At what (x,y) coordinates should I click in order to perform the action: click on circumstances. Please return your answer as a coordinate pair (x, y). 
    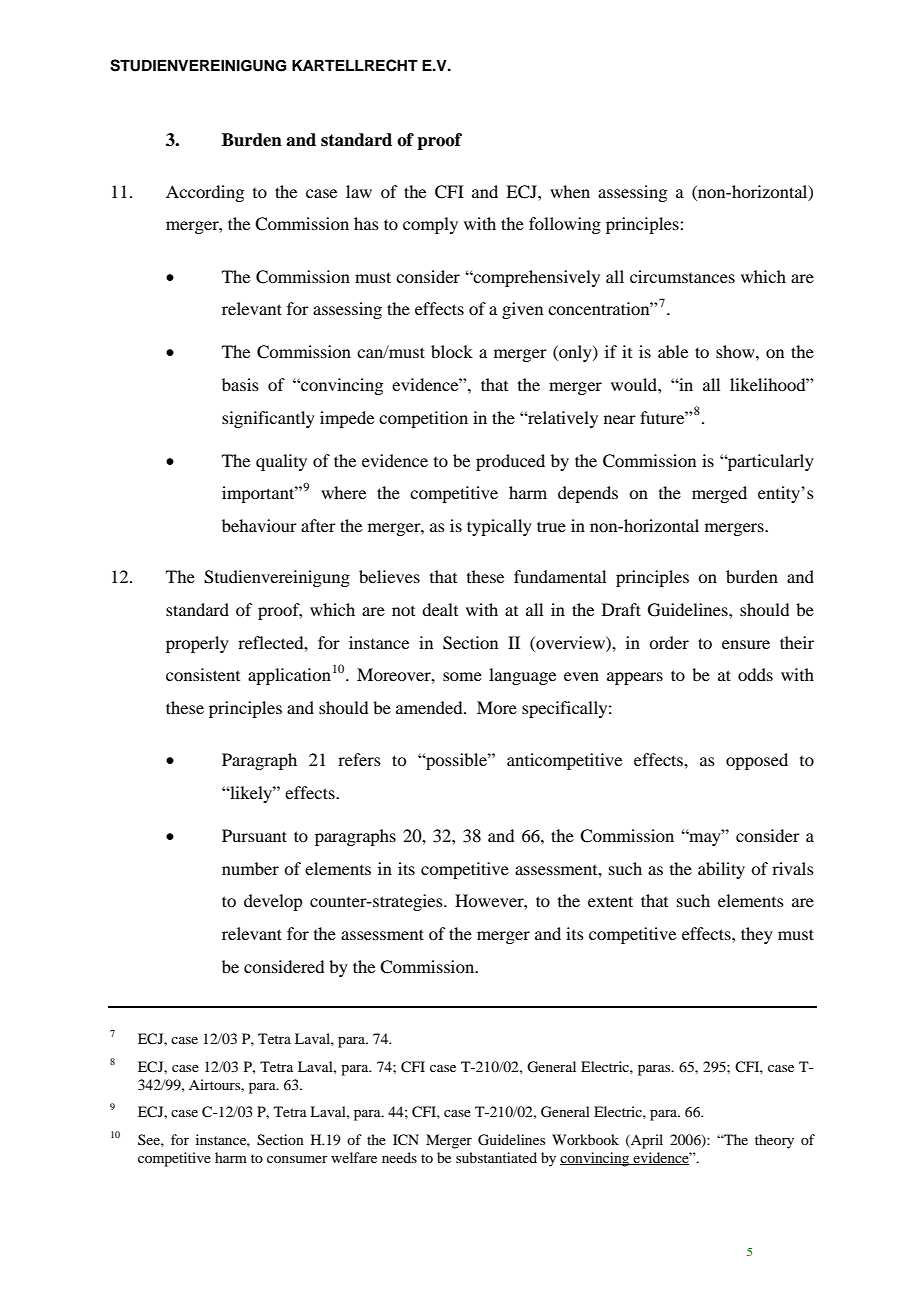
    Looking at the image, I should click on (682, 276).
